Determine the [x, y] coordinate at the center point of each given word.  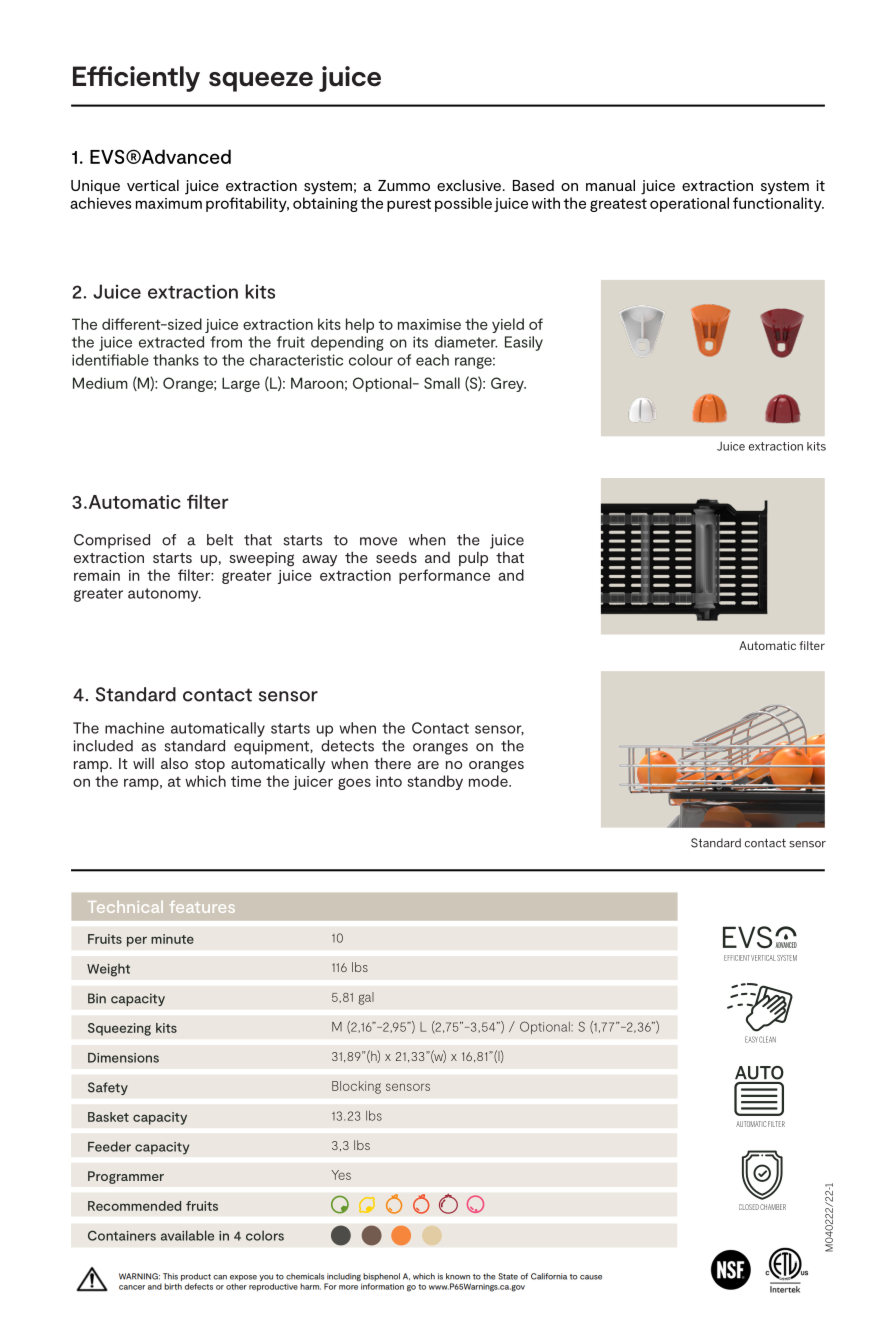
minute [172, 939]
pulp [473, 559]
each [432, 360]
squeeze [261, 82]
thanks [176, 360]
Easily [524, 343]
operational [689, 204]
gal [366, 998]
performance [444, 576]
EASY [751, 1039]
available [187, 1235]
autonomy [164, 595]
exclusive [469, 185]
